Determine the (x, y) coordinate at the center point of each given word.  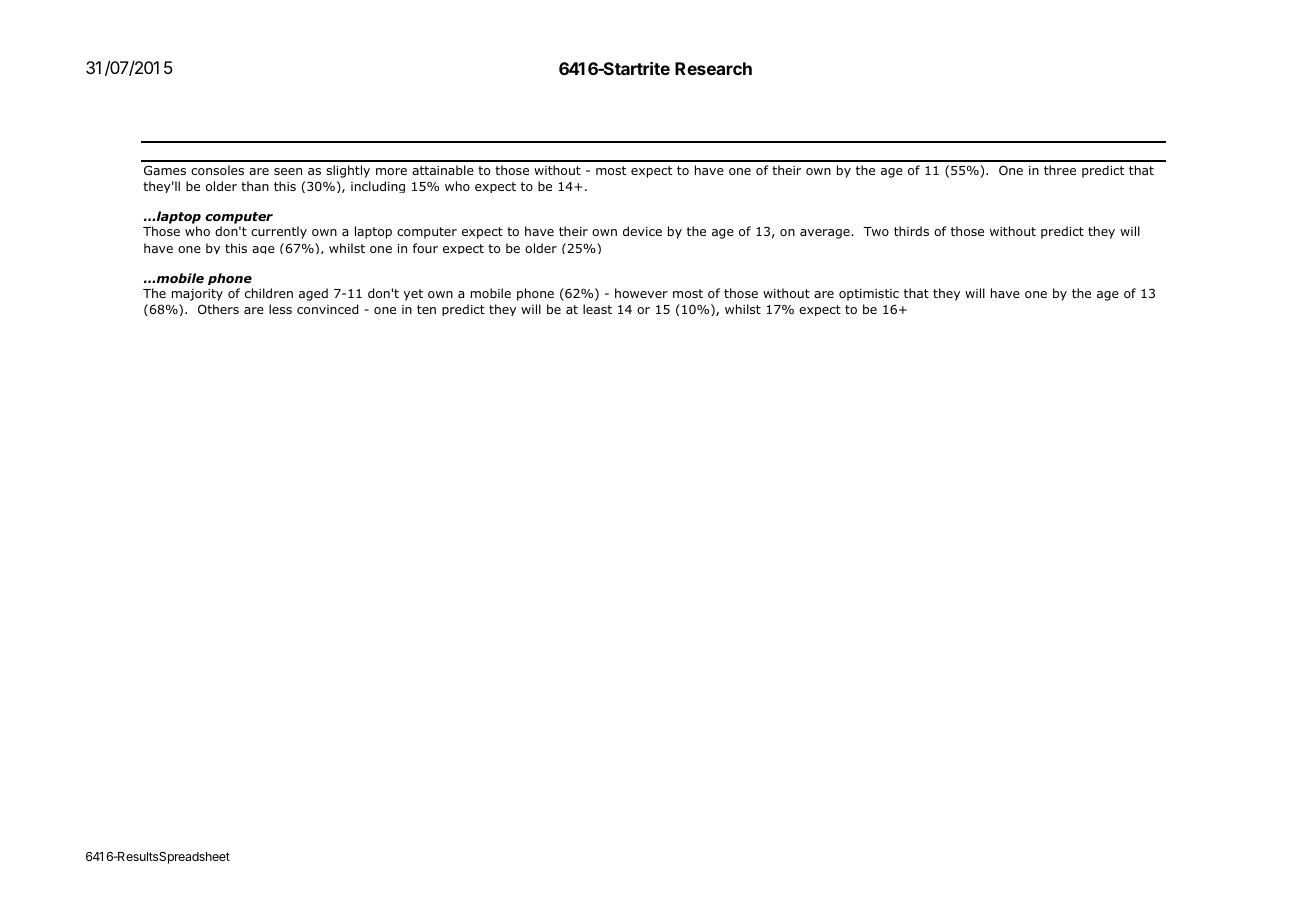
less (280, 309)
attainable (443, 170)
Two (876, 231)
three (1060, 170)
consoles (217, 170)
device (642, 231)
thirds (911, 231)
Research (713, 68)
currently (279, 232)
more (391, 171)
